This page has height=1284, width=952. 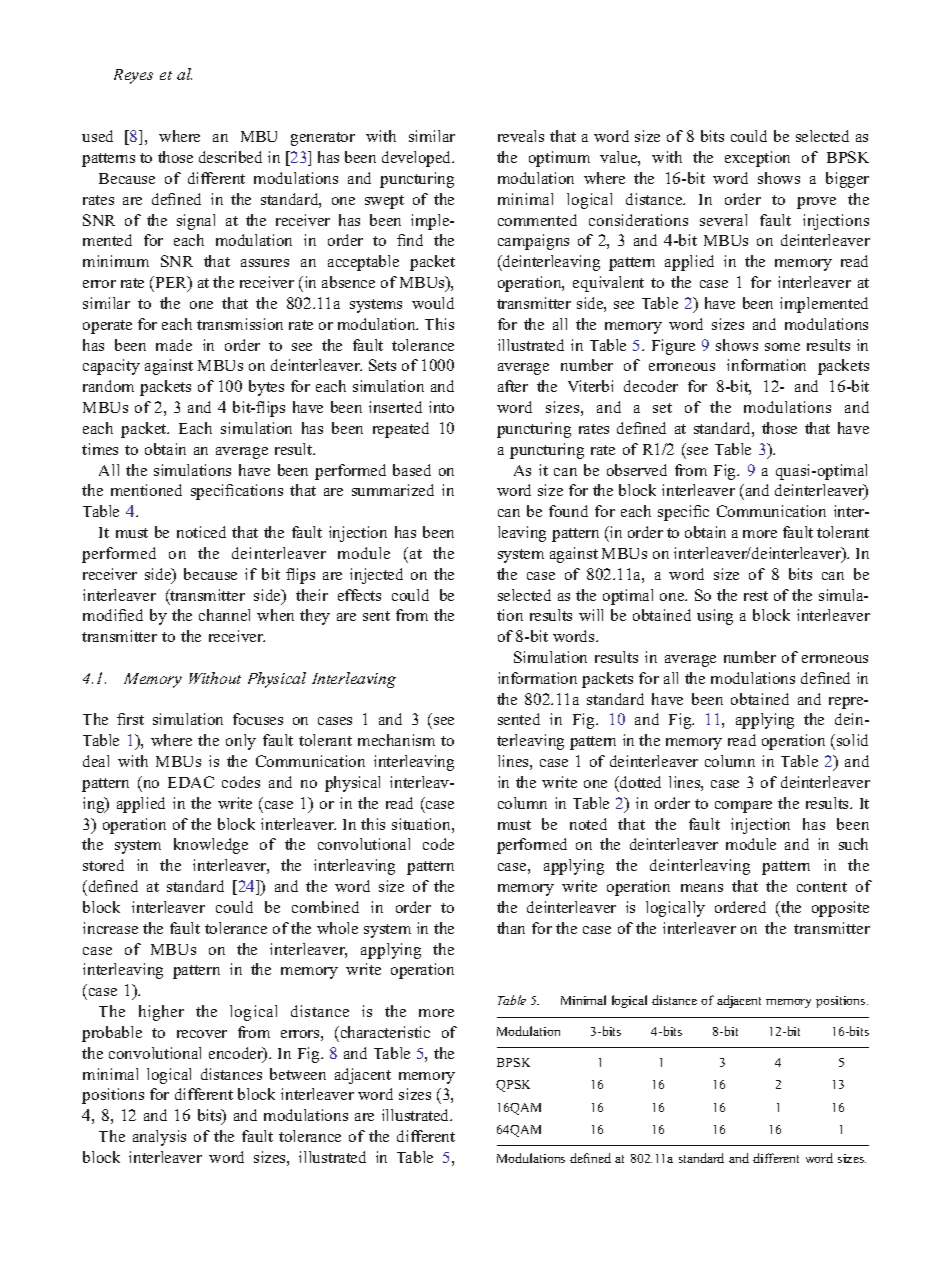 I want to click on injected, so click(x=376, y=576).
